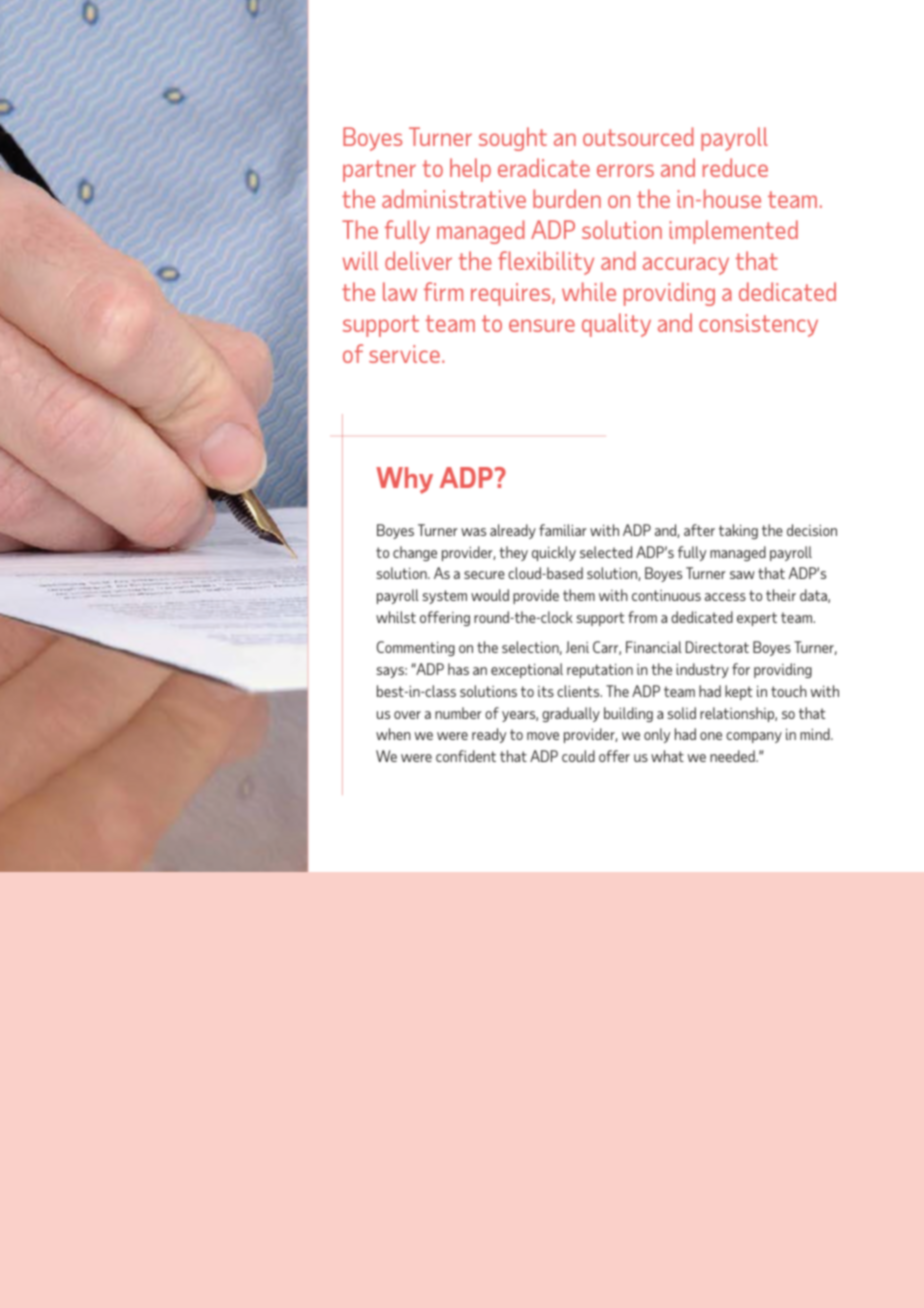 This screenshot has width=924, height=1308. What do you see at coordinates (738, 531) in the screenshot?
I see `taking` at bounding box center [738, 531].
